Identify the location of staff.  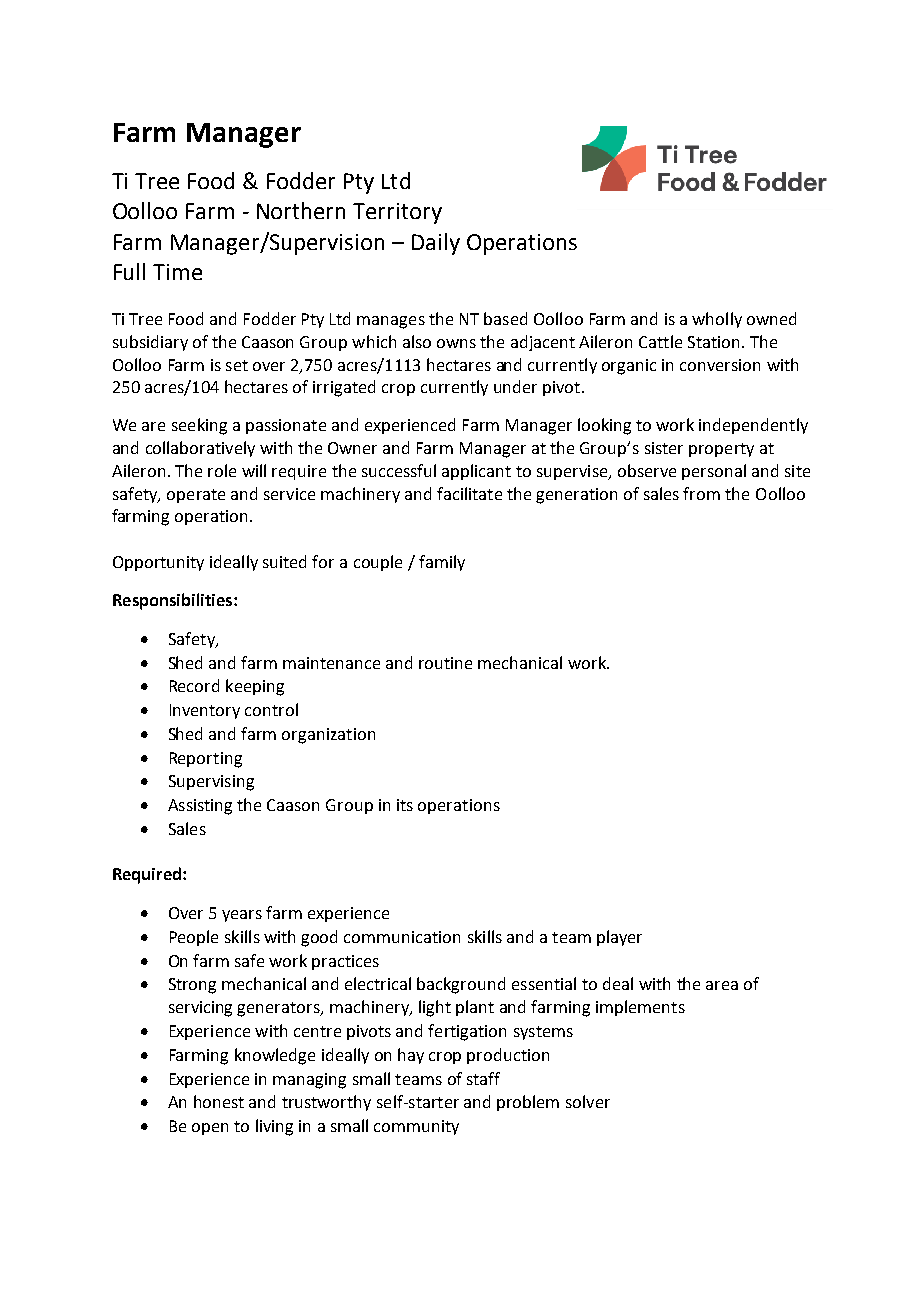
(483, 1078).
